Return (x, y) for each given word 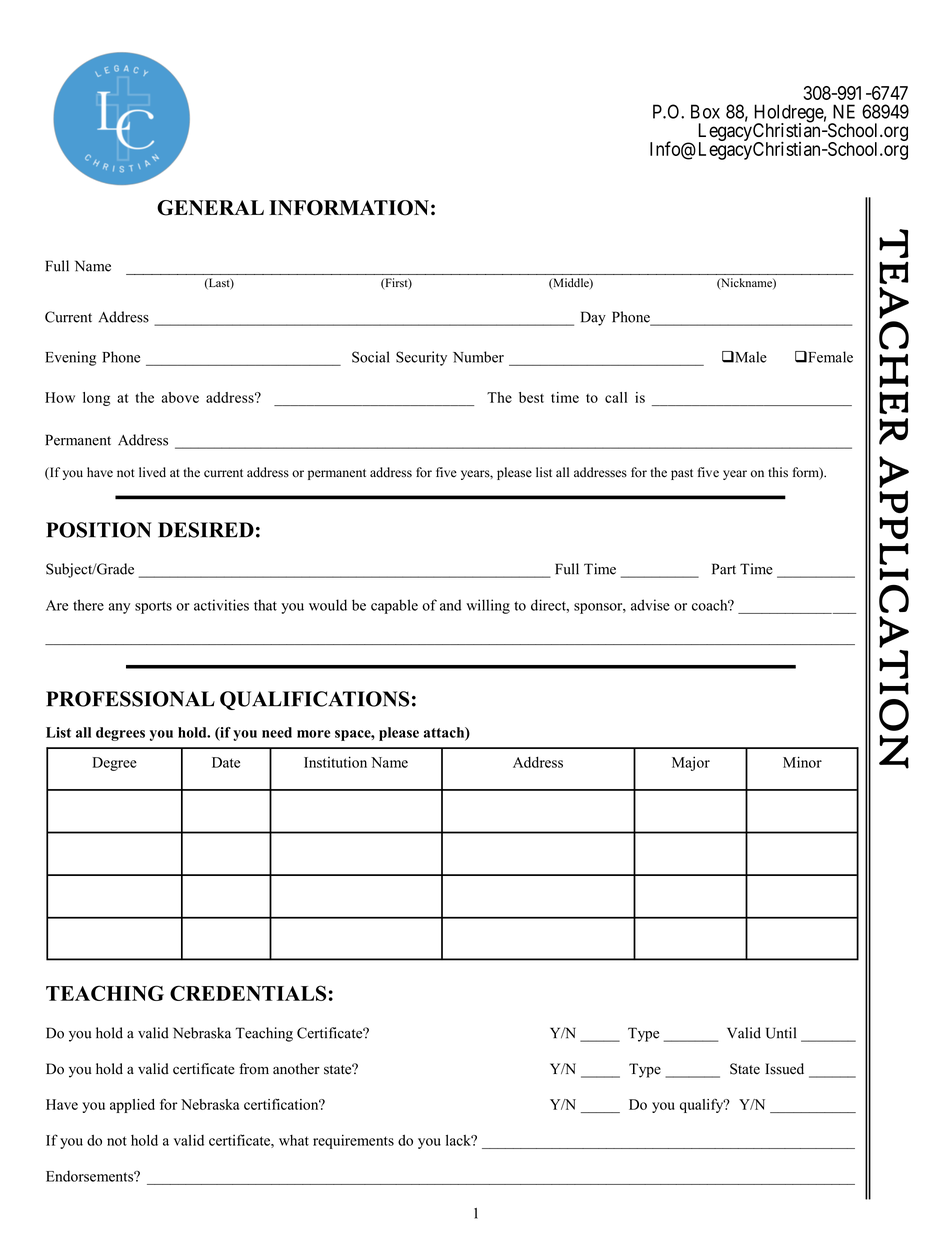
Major (691, 763)
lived (152, 472)
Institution (335, 762)
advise (650, 605)
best (531, 397)
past (682, 474)
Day (593, 318)
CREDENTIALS (248, 993)
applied (132, 1106)
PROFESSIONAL (130, 699)
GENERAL (210, 208)
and (450, 605)
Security (421, 358)
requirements (353, 1141)
